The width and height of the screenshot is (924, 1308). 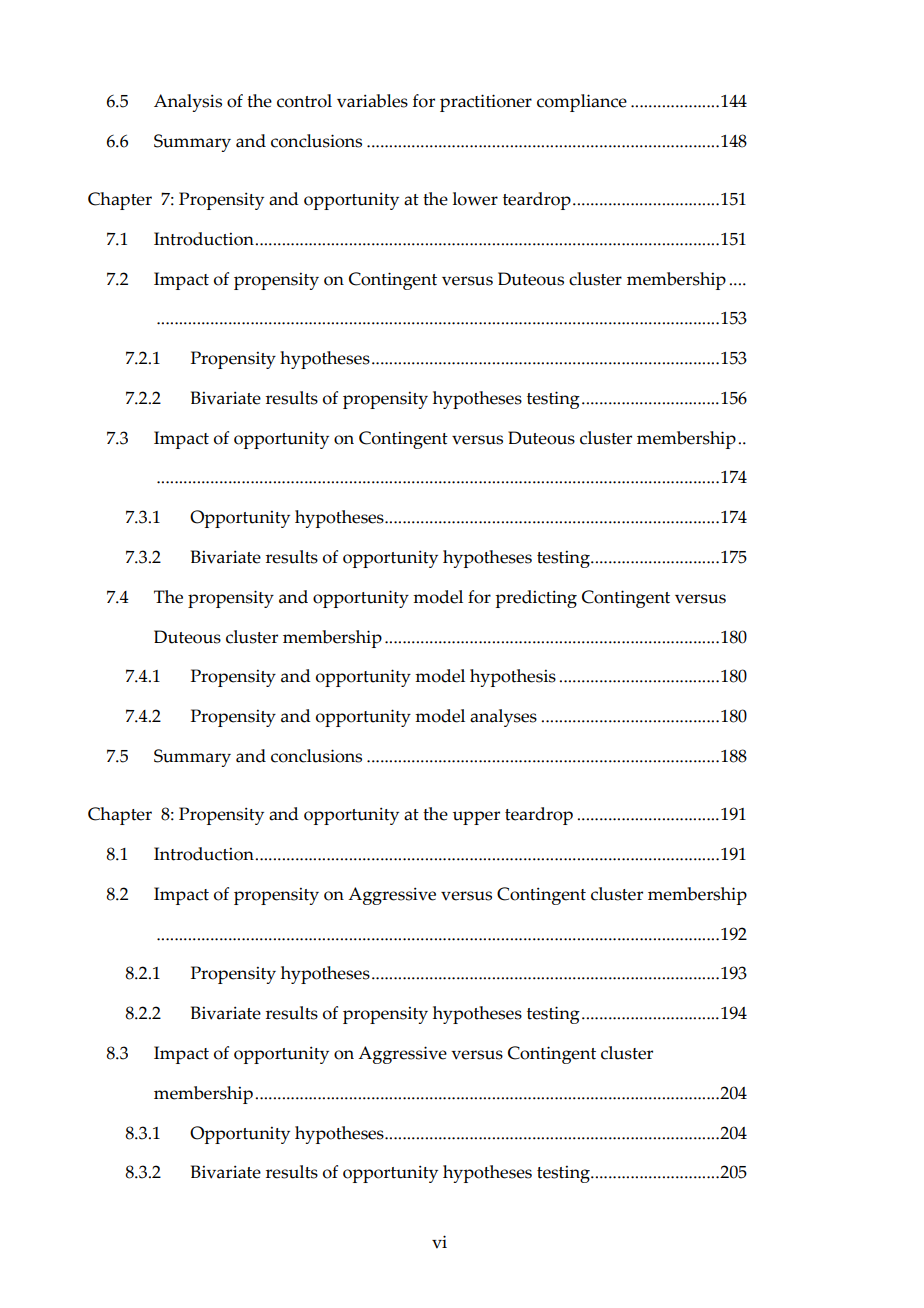 I want to click on practitioner, so click(x=486, y=103).
